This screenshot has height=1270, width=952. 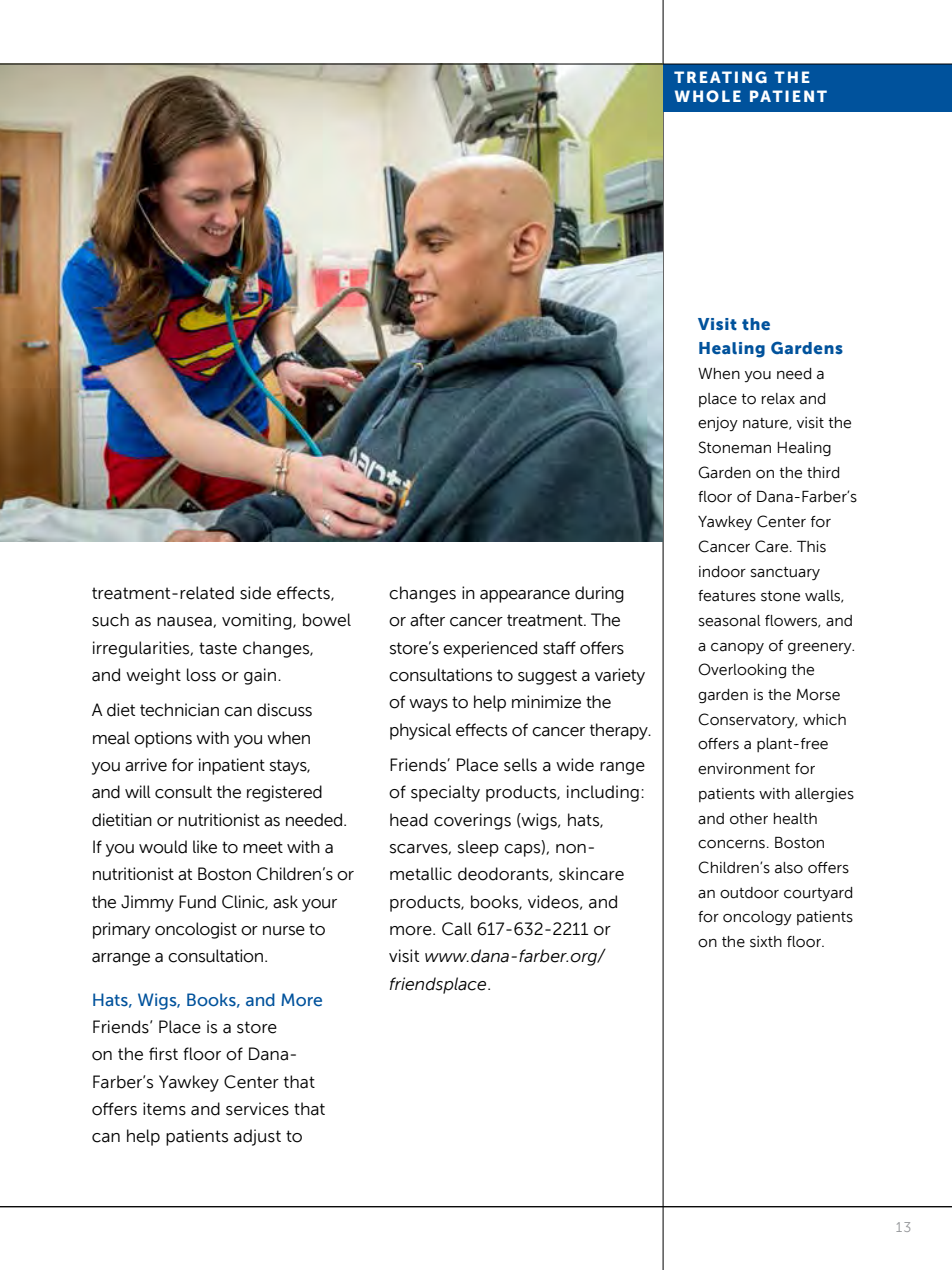 What do you see at coordinates (778, 399) in the screenshot?
I see `relax` at bounding box center [778, 399].
